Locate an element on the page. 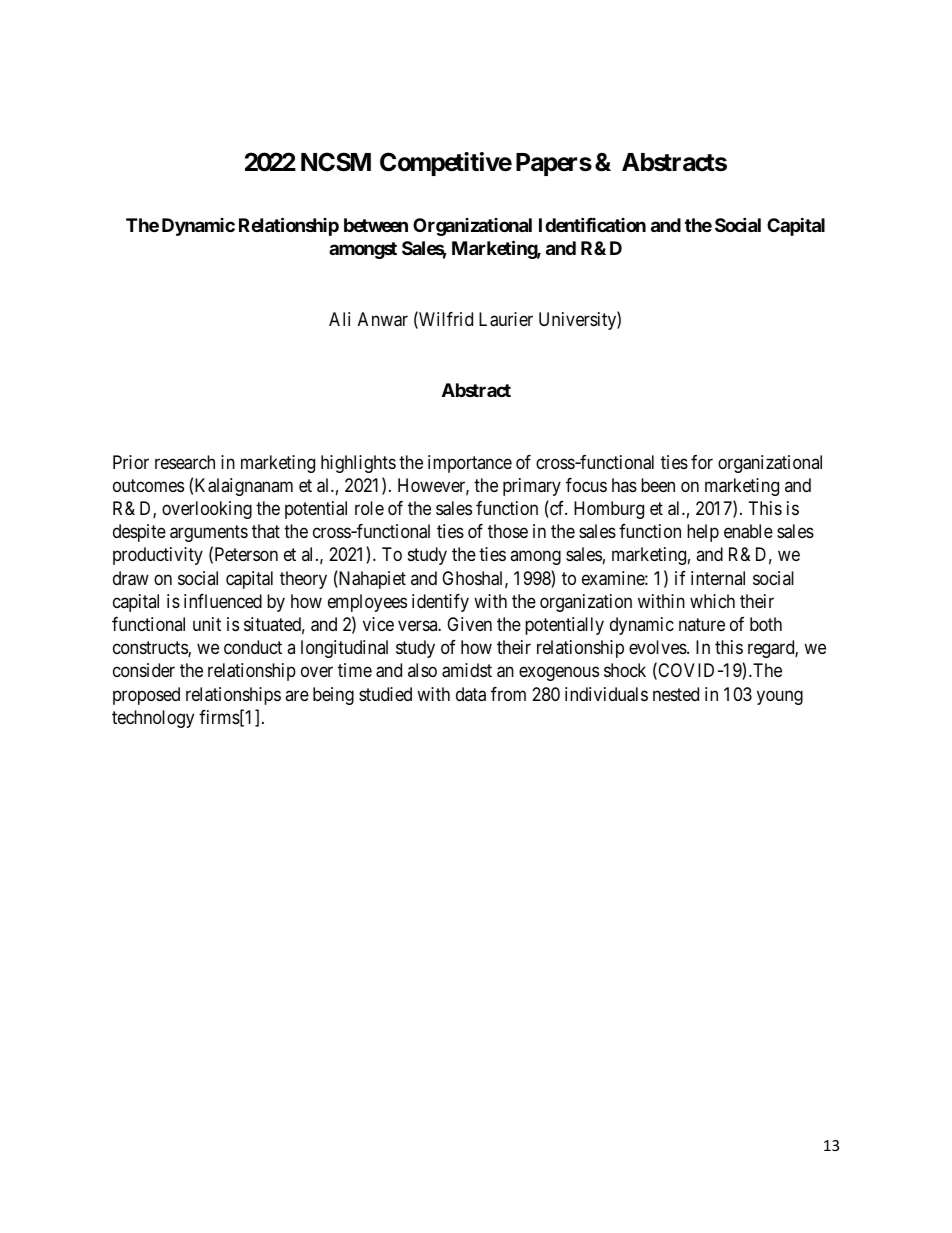 The height and width of the page is (1233, 952). data is located at coordinates (471, 694).
